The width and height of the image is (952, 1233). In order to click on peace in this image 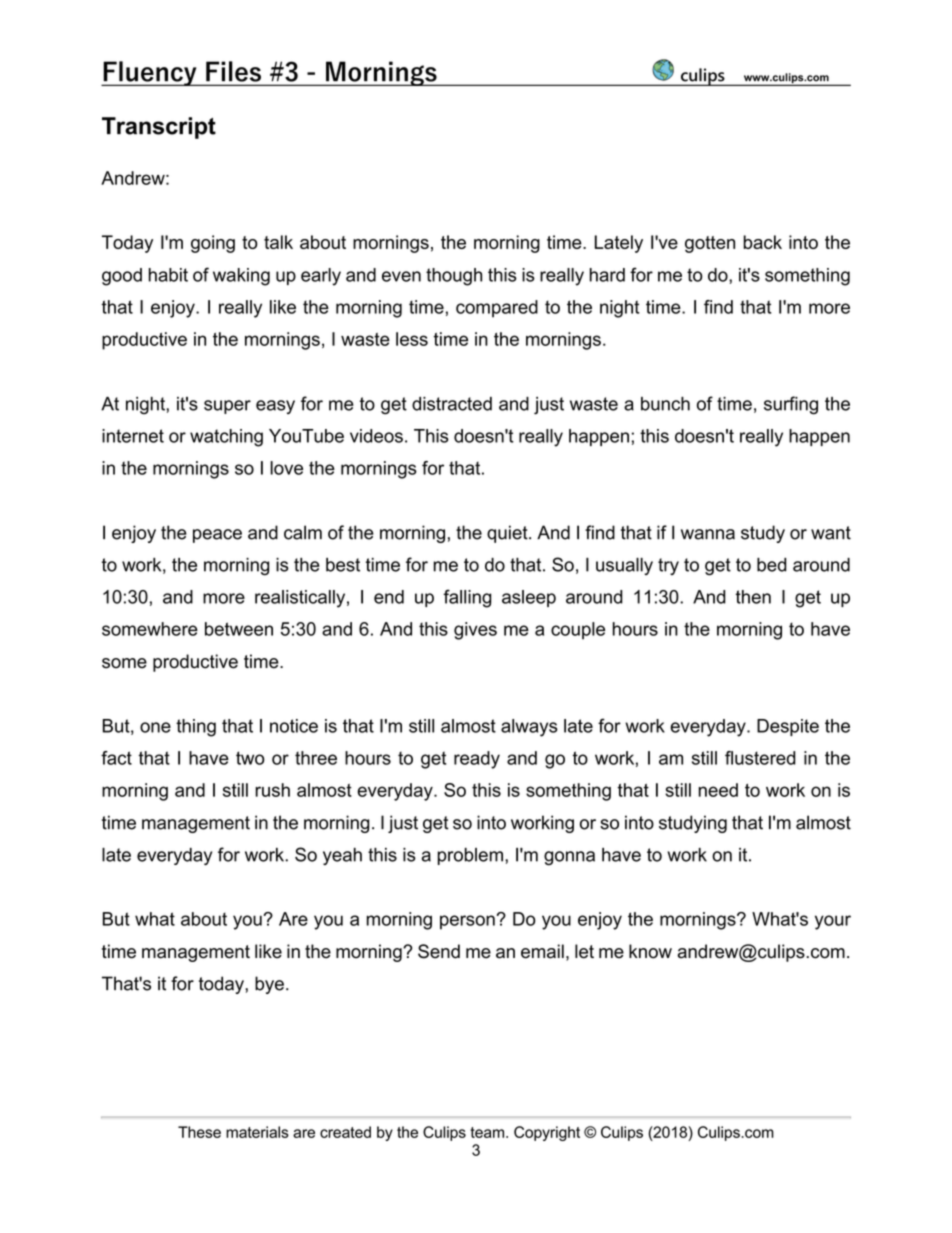, I will do `click(217, 536)`.
